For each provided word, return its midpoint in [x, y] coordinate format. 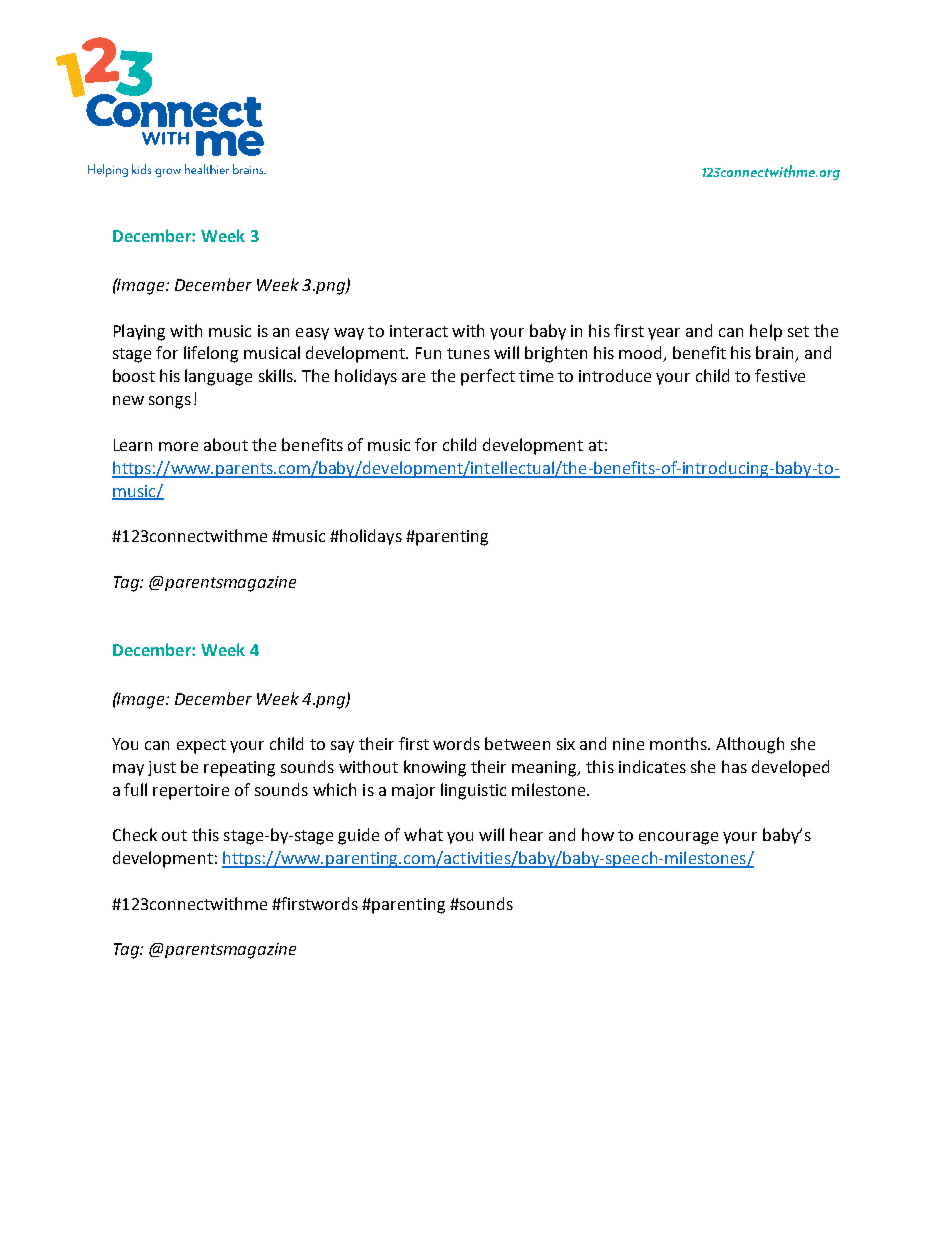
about [226, 444]
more [178, 446]
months [679, 743]
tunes [468, 353]
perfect [488, 377]
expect [201, 746]
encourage [678, 838]
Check [135, 834]
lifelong [211, 354]
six [566, 744]
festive [780, 375]
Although [750, 745]
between [517, 743]
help [766, 332]
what [423, 834]
